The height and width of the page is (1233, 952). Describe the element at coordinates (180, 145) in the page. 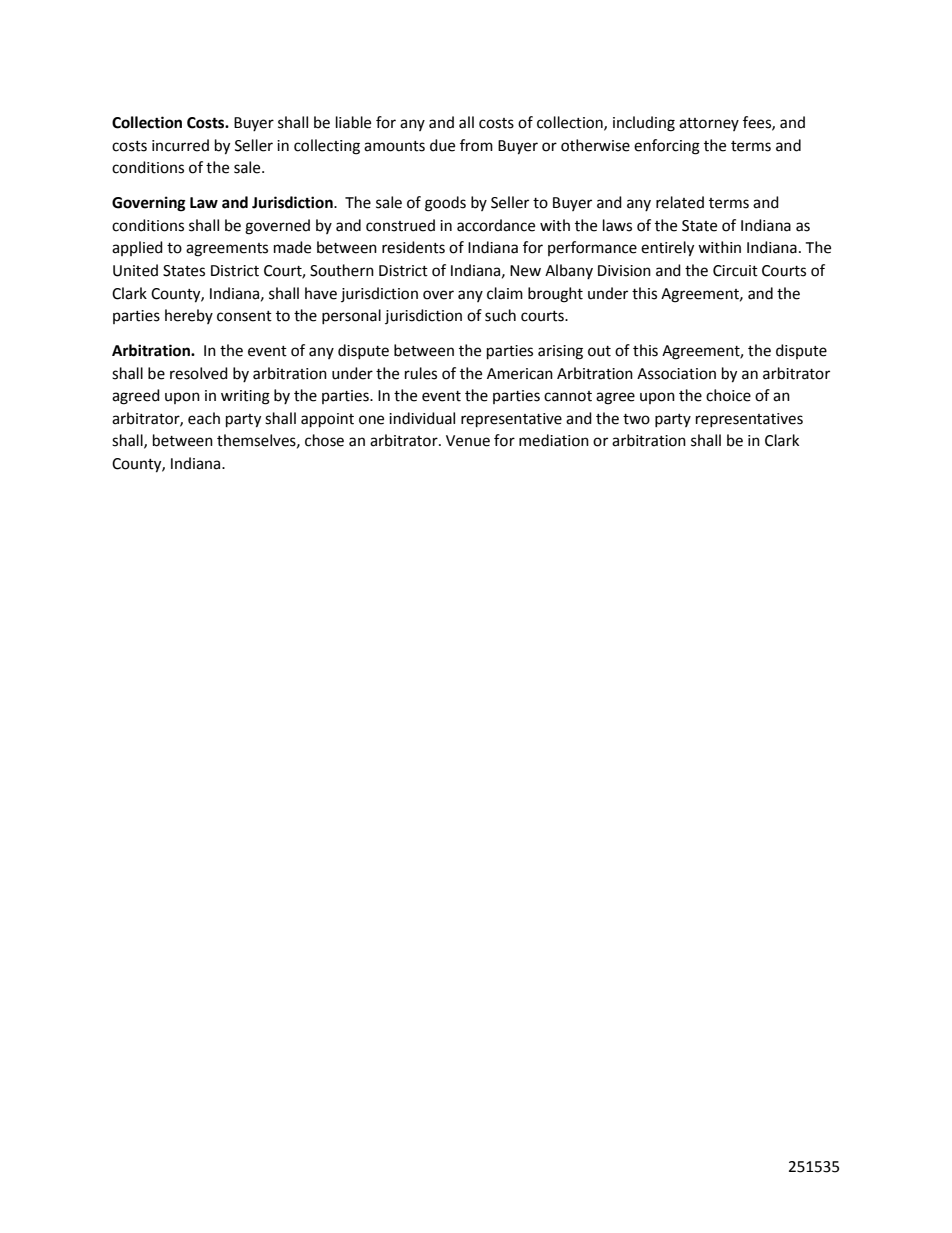

I see `incurred` at that location.
